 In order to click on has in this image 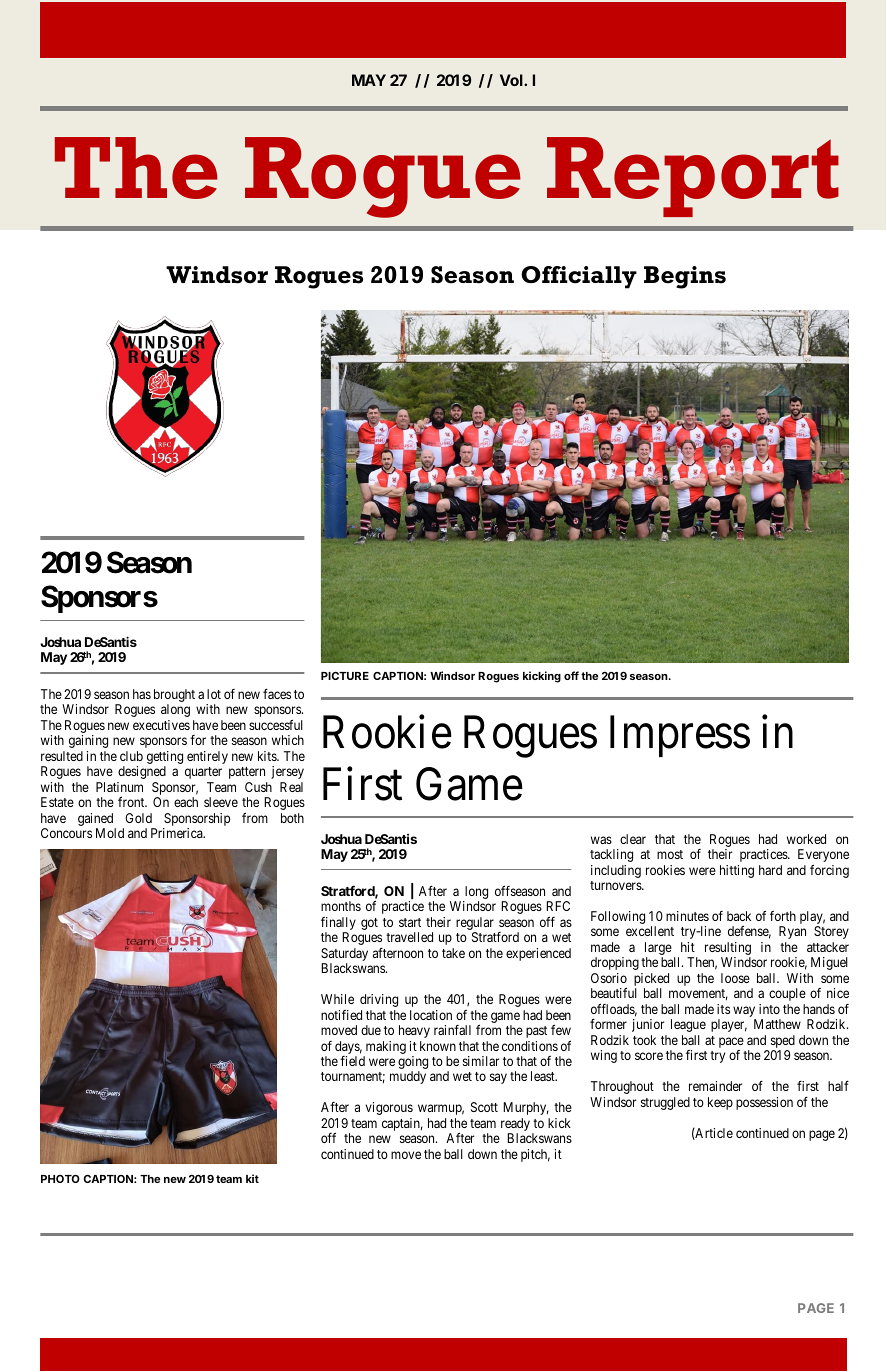, I will do `click(142, 694)`.
